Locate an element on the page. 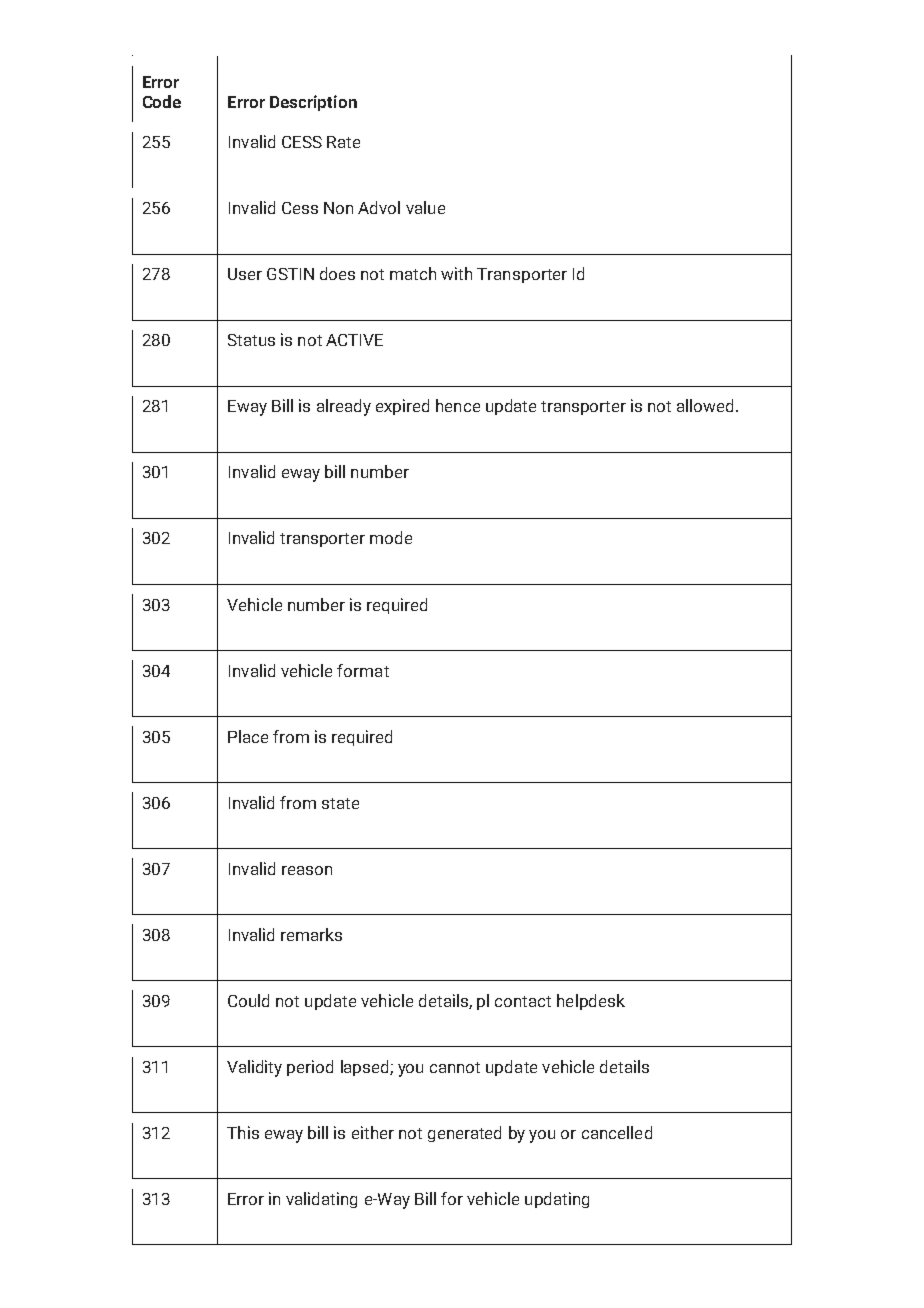  with is located at coordinates (456, 273).
